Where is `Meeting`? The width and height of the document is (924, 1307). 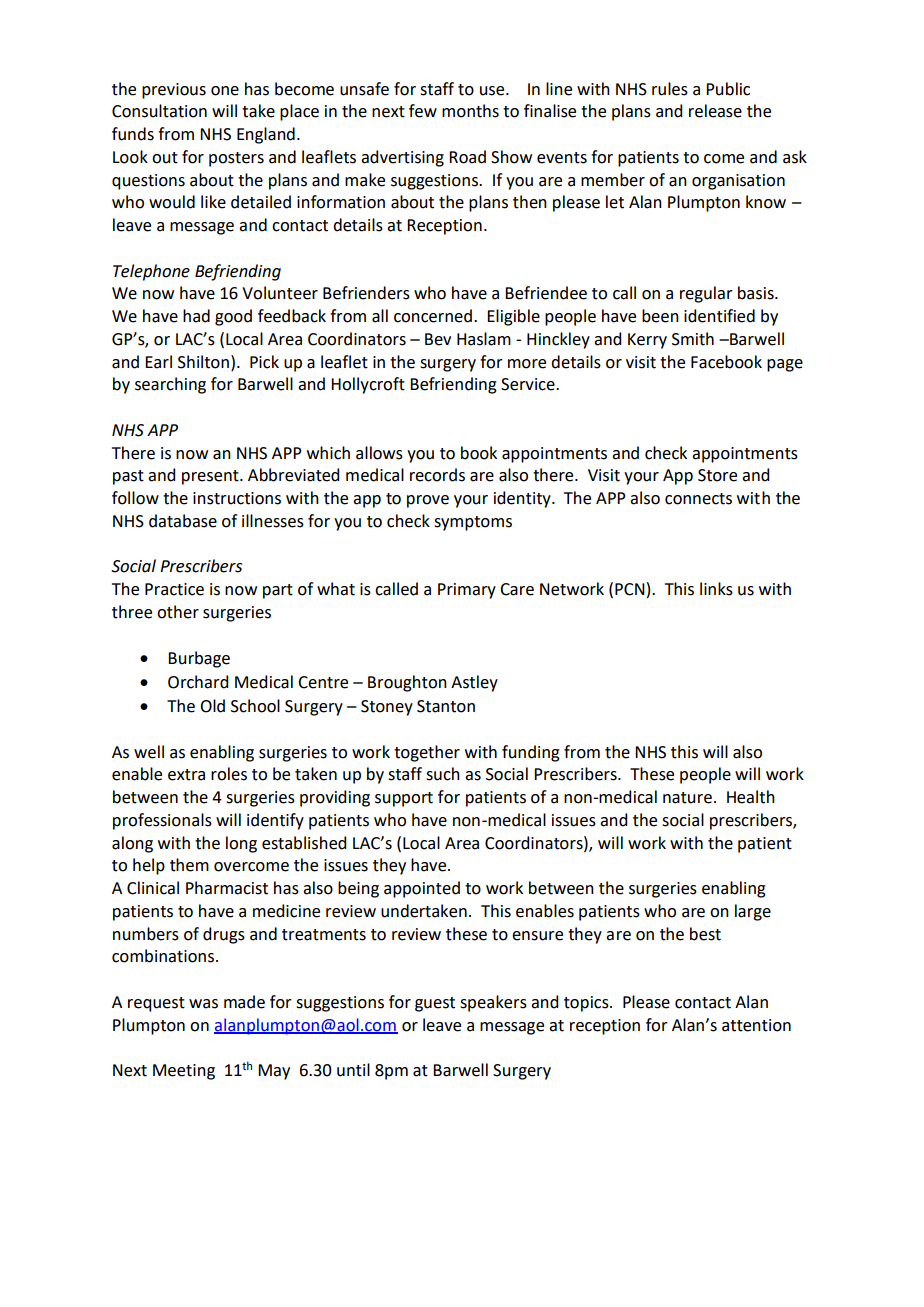
Meeting is located at coordinates (184, 1072).
